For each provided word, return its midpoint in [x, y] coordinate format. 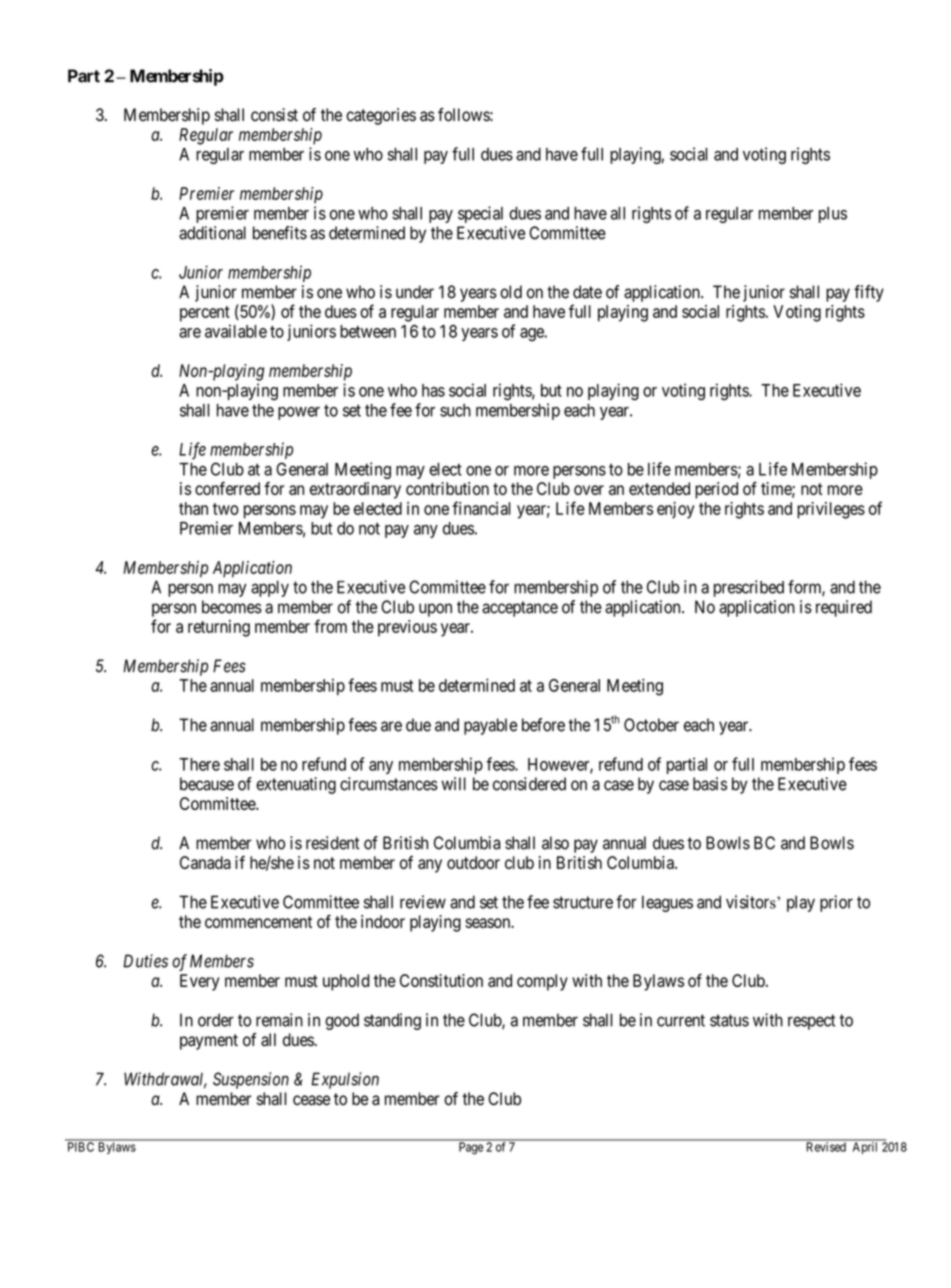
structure [583, 902]
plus [833, 215]
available [236, 331]
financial [481, 508]
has [433, 390]
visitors [752, 902]
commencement [258, 922]
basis [710, 784]
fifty [869, 293]
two [226, 509]
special [480, 214]
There [199, 764]
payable [490, 726]
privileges [831, 510]
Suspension [251, 1080]
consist [274, 115]
